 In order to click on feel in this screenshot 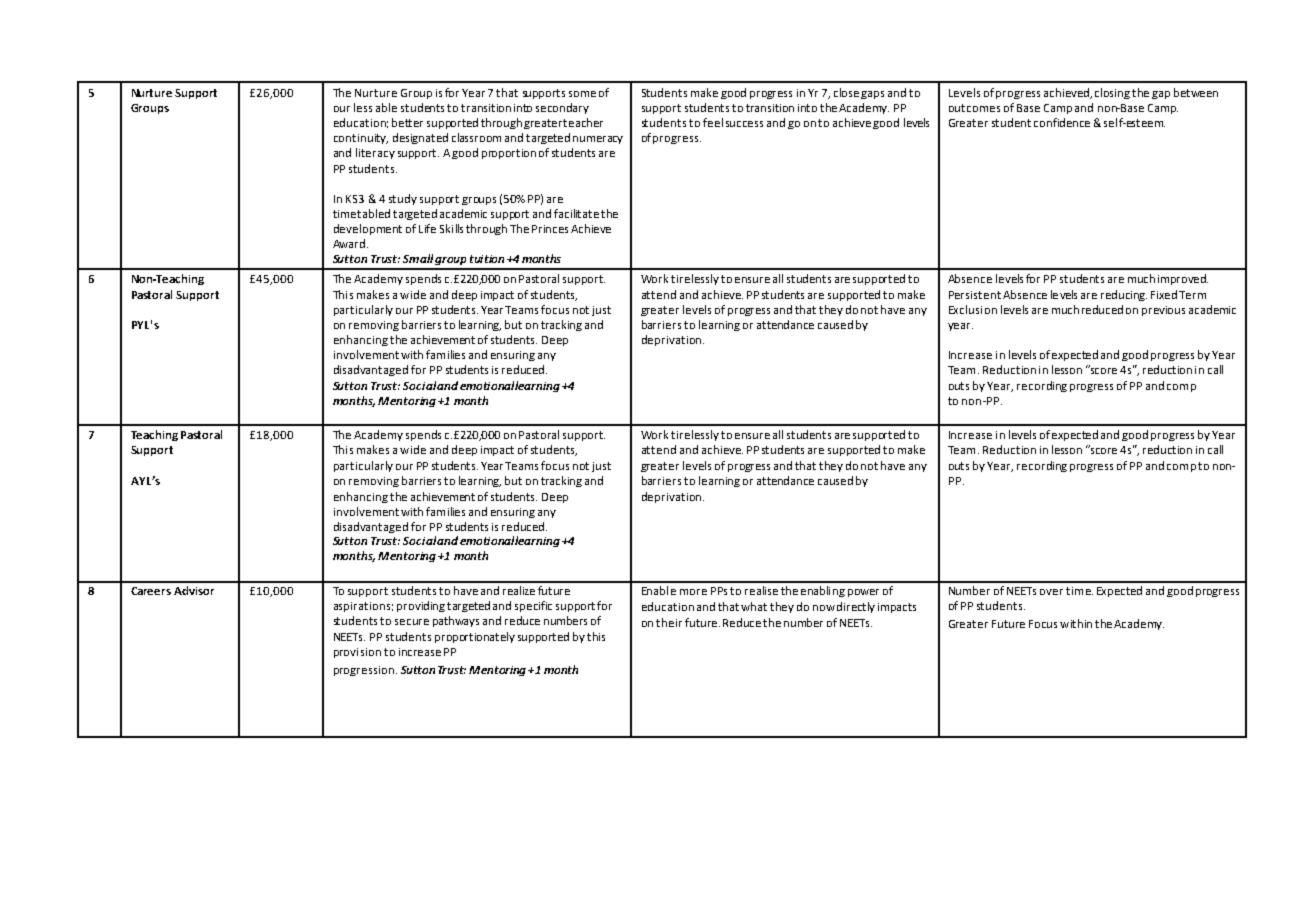, I will do `click(713, 122)`.
